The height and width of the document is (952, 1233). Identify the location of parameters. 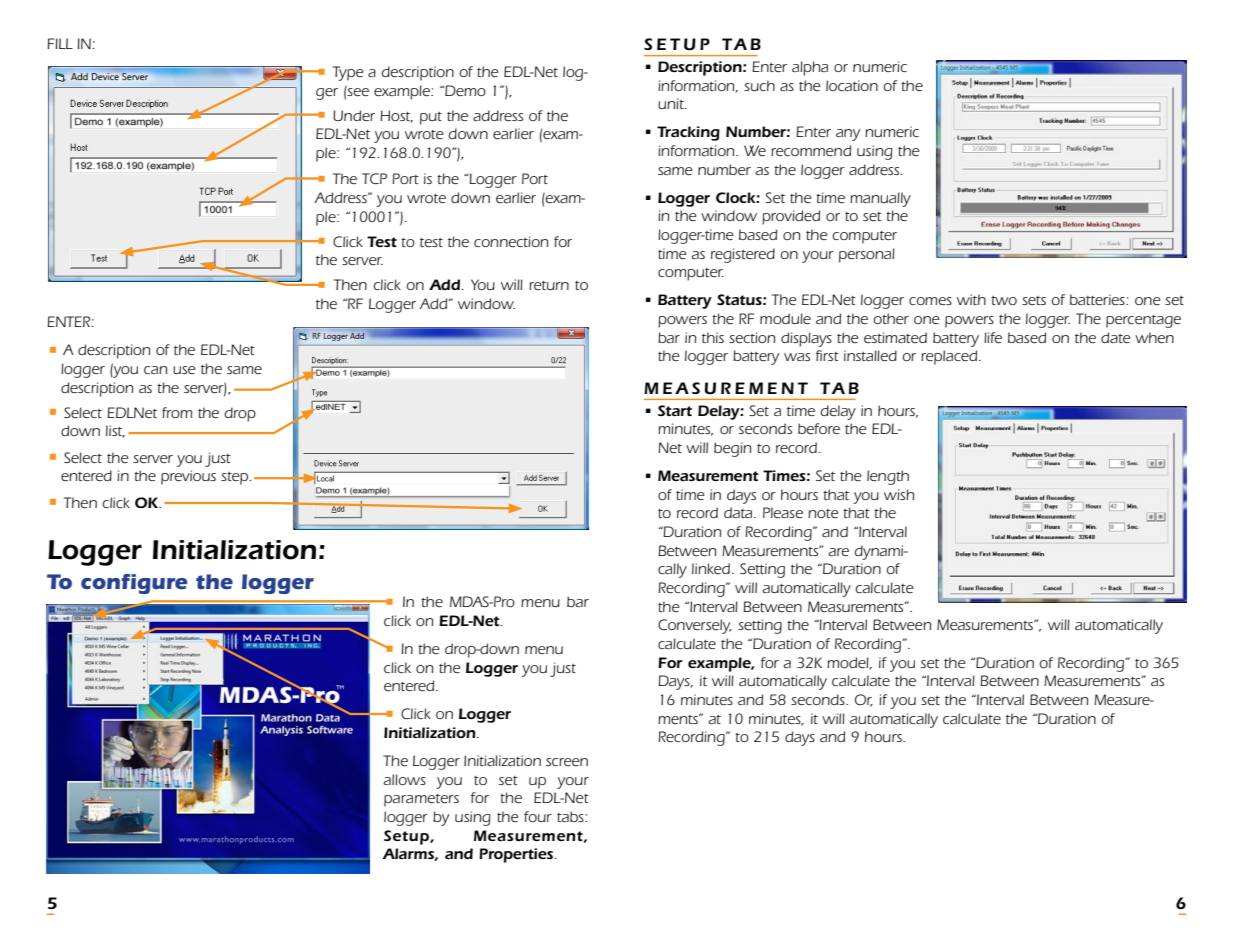
(421, 800).
